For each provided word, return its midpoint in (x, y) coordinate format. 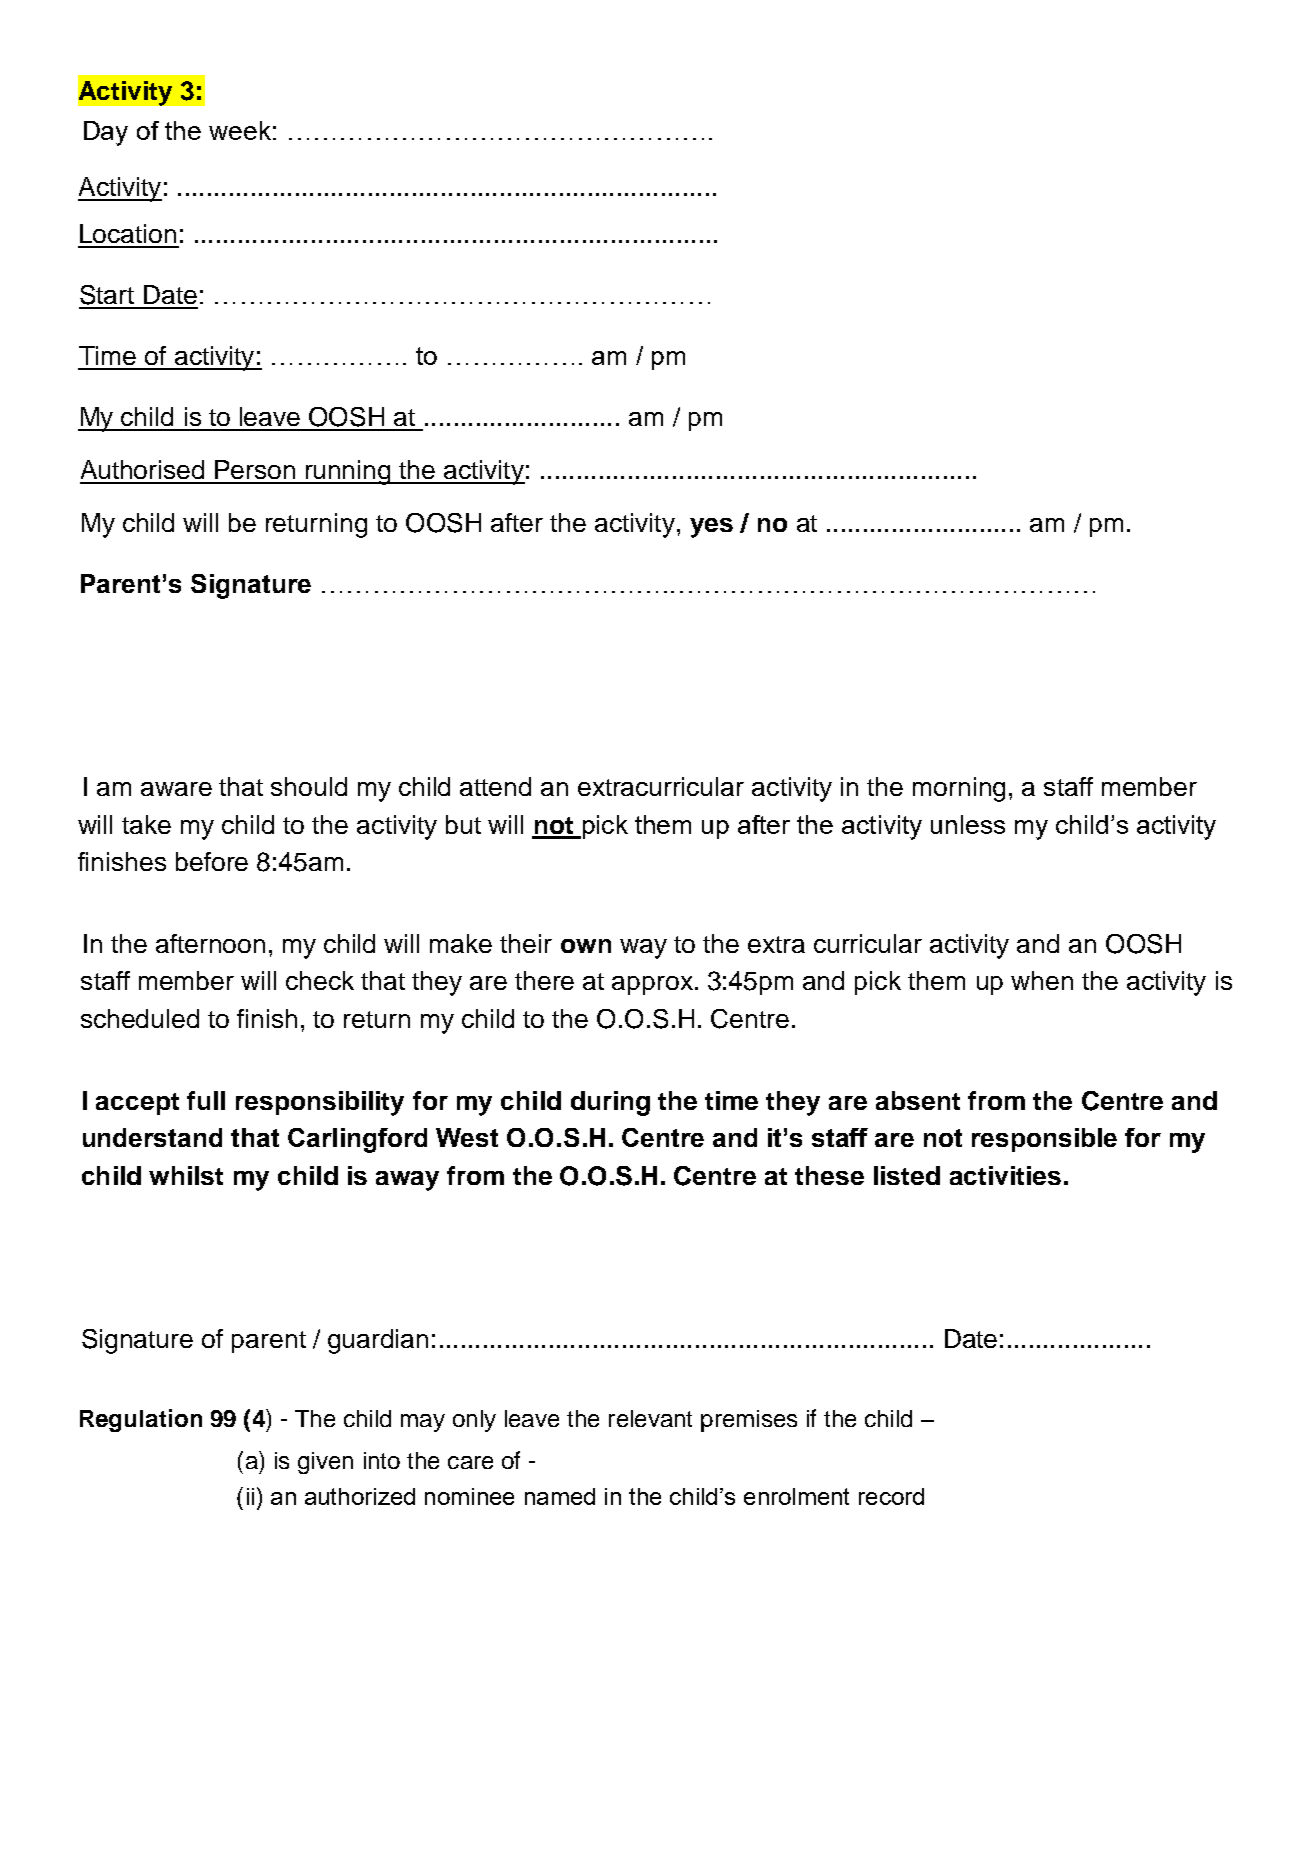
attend (495, 786)
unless (968, 824)
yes (711, 528)
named (560, 1496)
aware (176, 789)
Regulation (141, 1420)
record (891, 1496)
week (240, 130)
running (348, 472)
